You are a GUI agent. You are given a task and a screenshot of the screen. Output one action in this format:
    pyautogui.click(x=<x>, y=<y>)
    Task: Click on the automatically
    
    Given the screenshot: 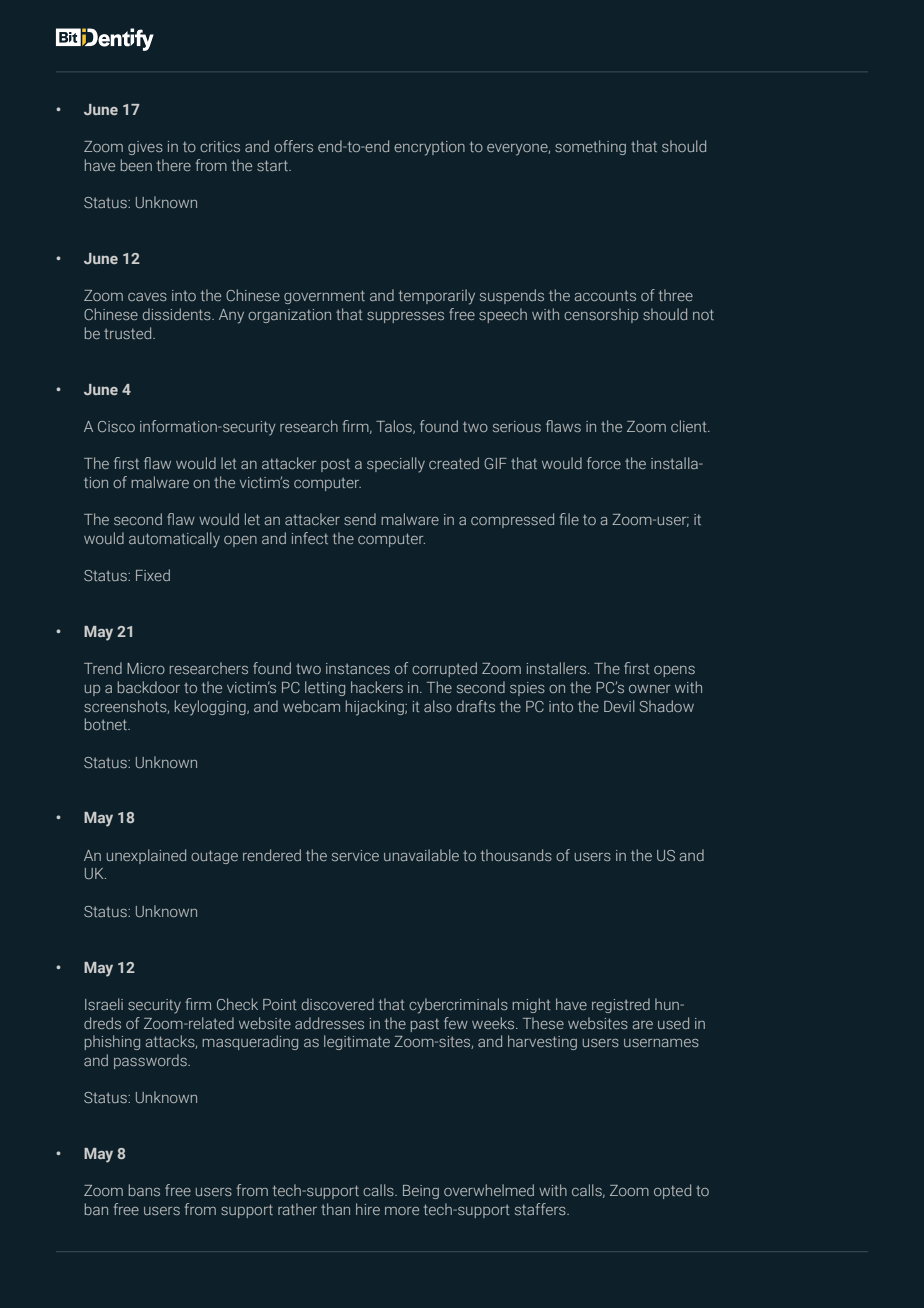 What is the action you would take?
    pyautogui.click(x=174, y=540)
